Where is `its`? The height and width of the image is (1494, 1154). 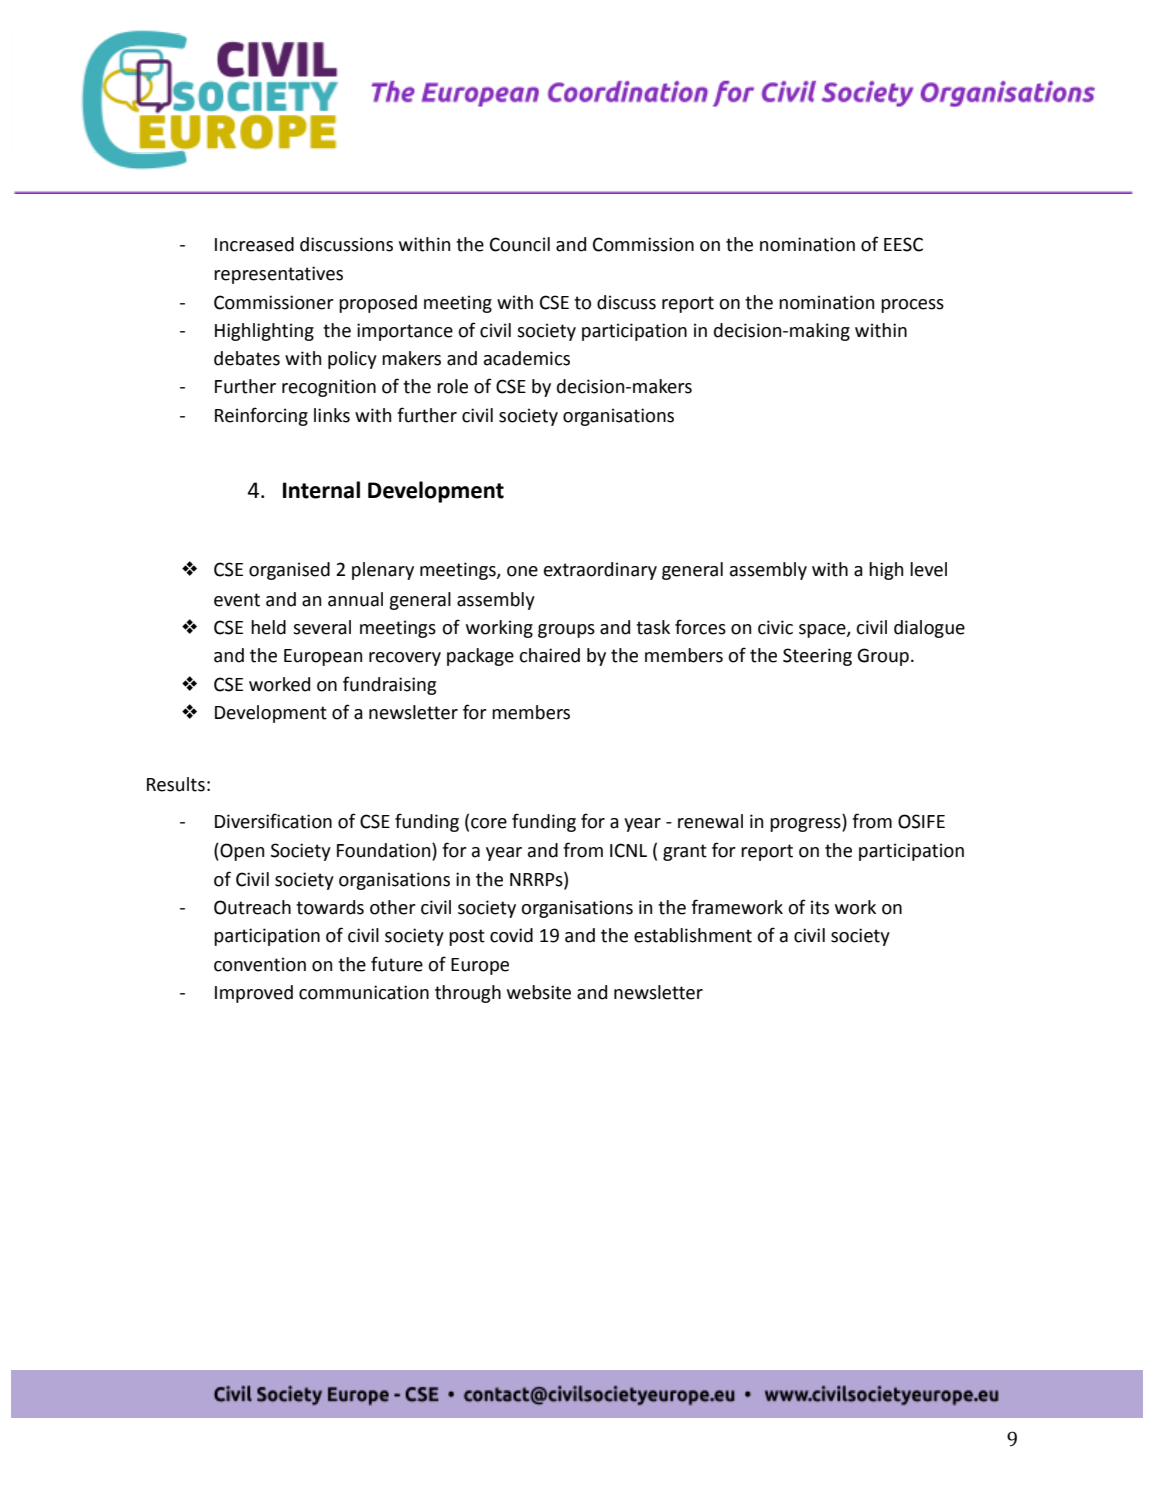
its is located at coordinates (820, 907).
